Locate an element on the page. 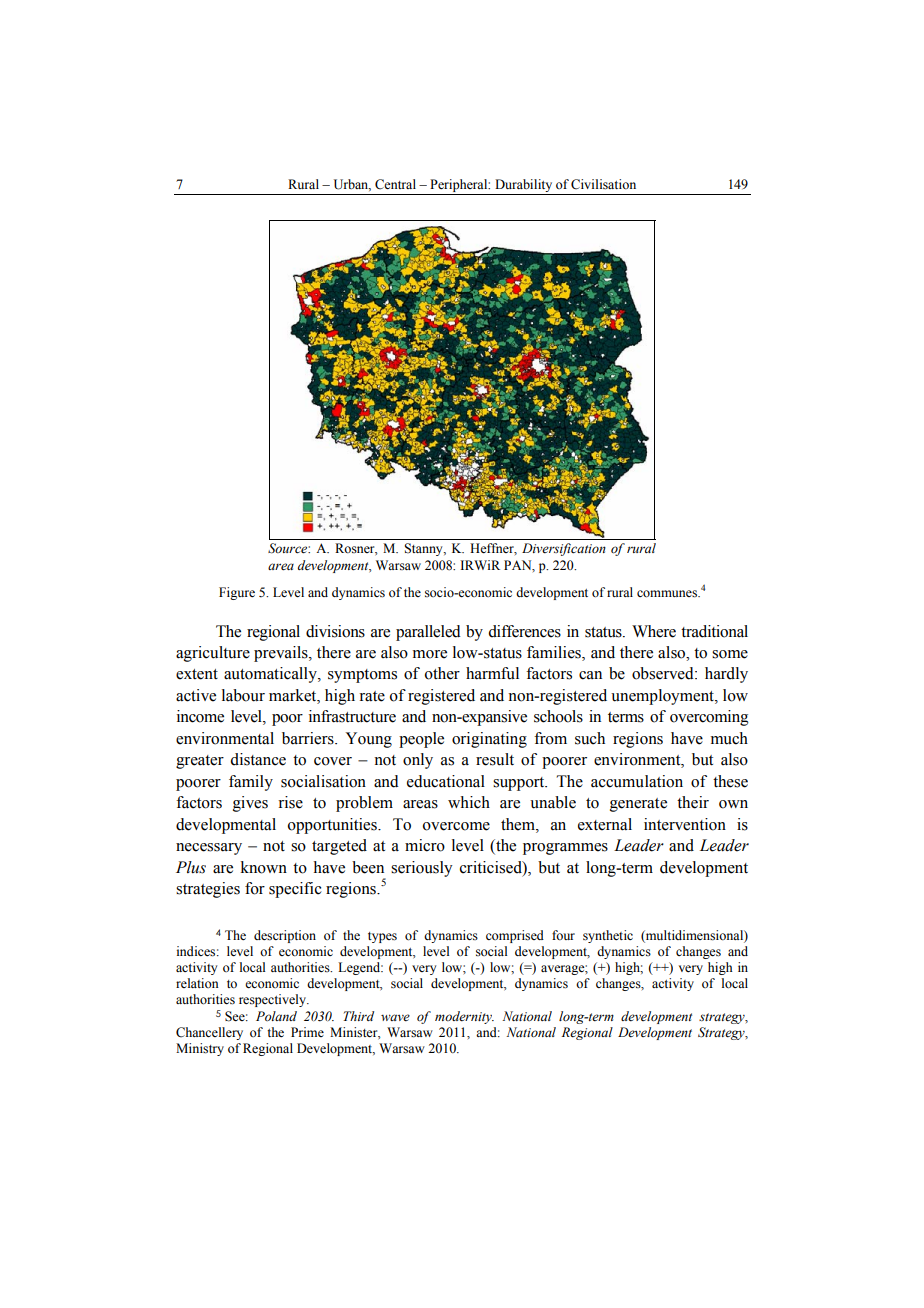  Diversification is located at coordinates (564, 549).
